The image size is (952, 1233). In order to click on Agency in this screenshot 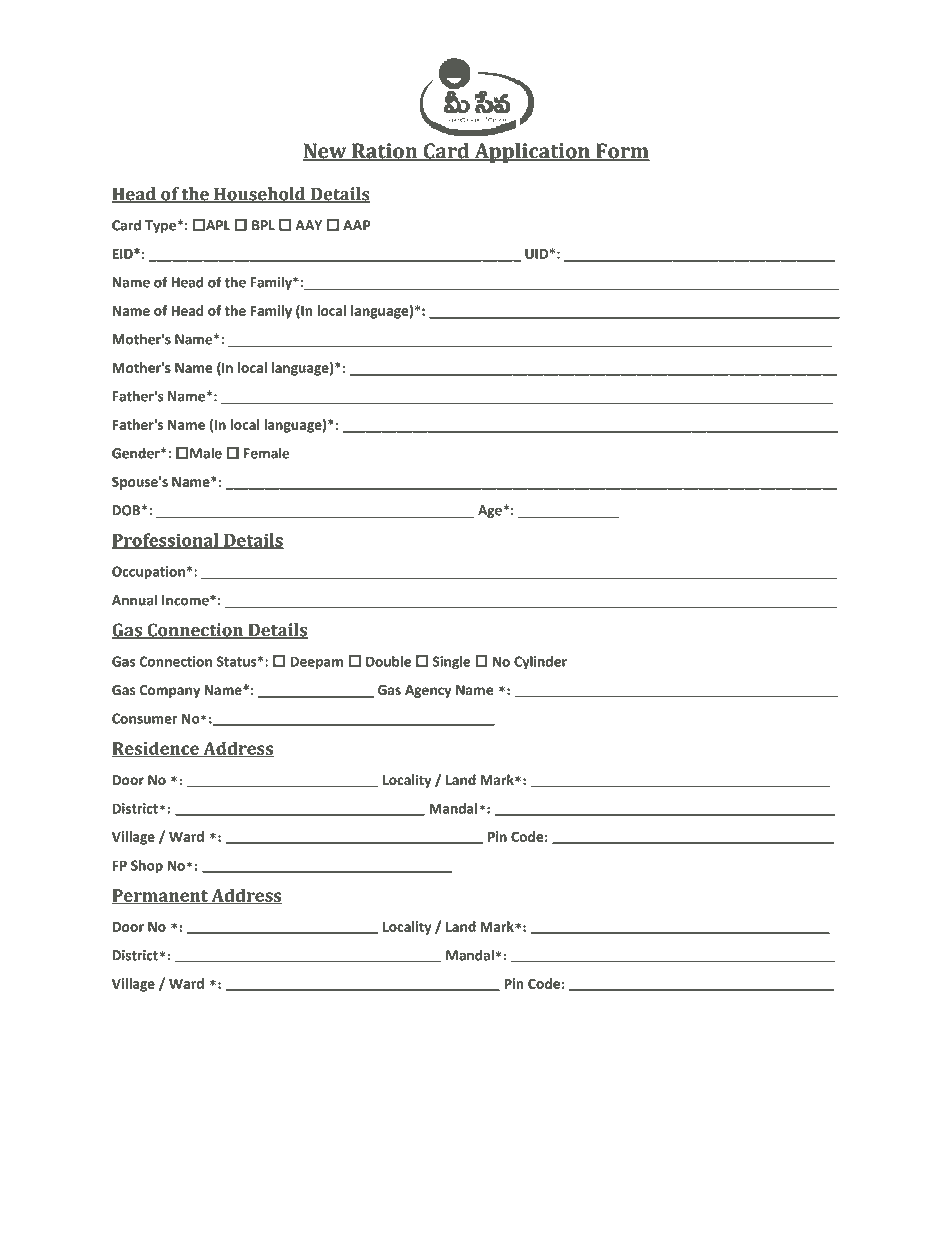, I will do `click(428, 691)`.
